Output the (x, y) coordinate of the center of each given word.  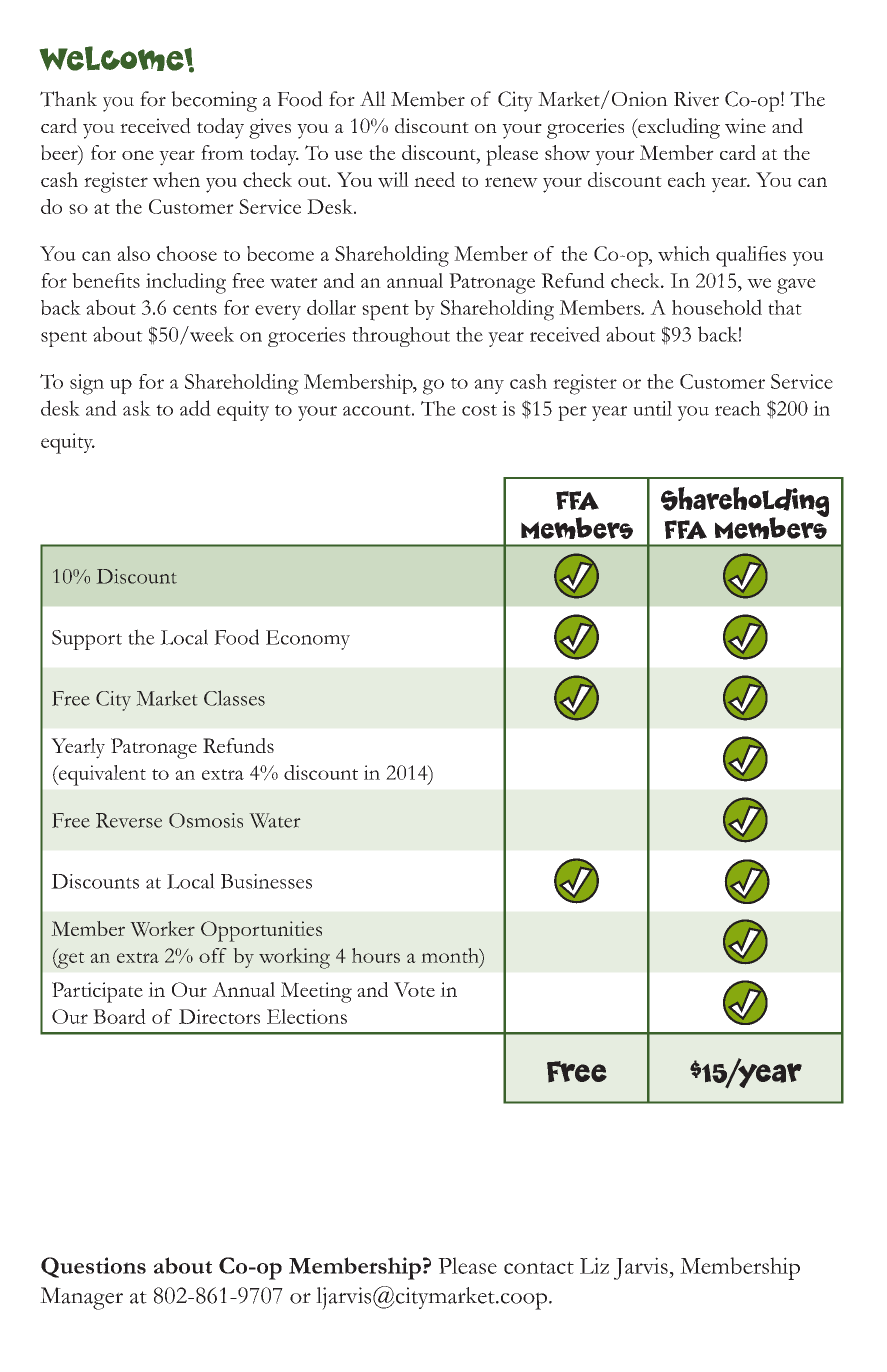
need (434, 179)
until (652, 408)
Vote (414, 989)
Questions (93, 1267)
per (572, 413)
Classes (234, 698)
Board (119, 1016)
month (451, 955)
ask (137, 408)
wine (745, 126)
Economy (308, 640)
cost (479, 410)
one (138, 155)
